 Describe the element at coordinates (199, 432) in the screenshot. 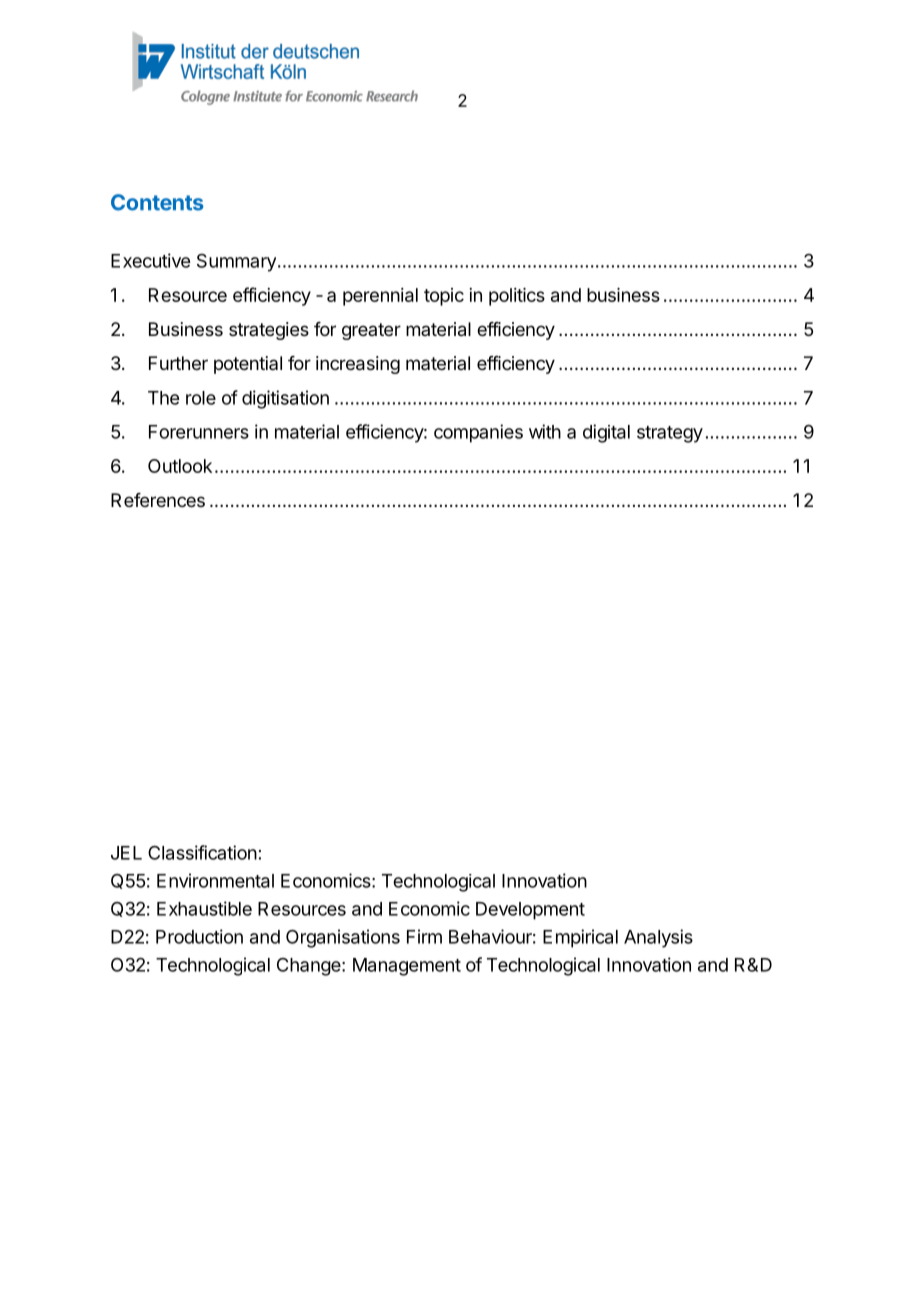

I see `Forerunners` at that location.
